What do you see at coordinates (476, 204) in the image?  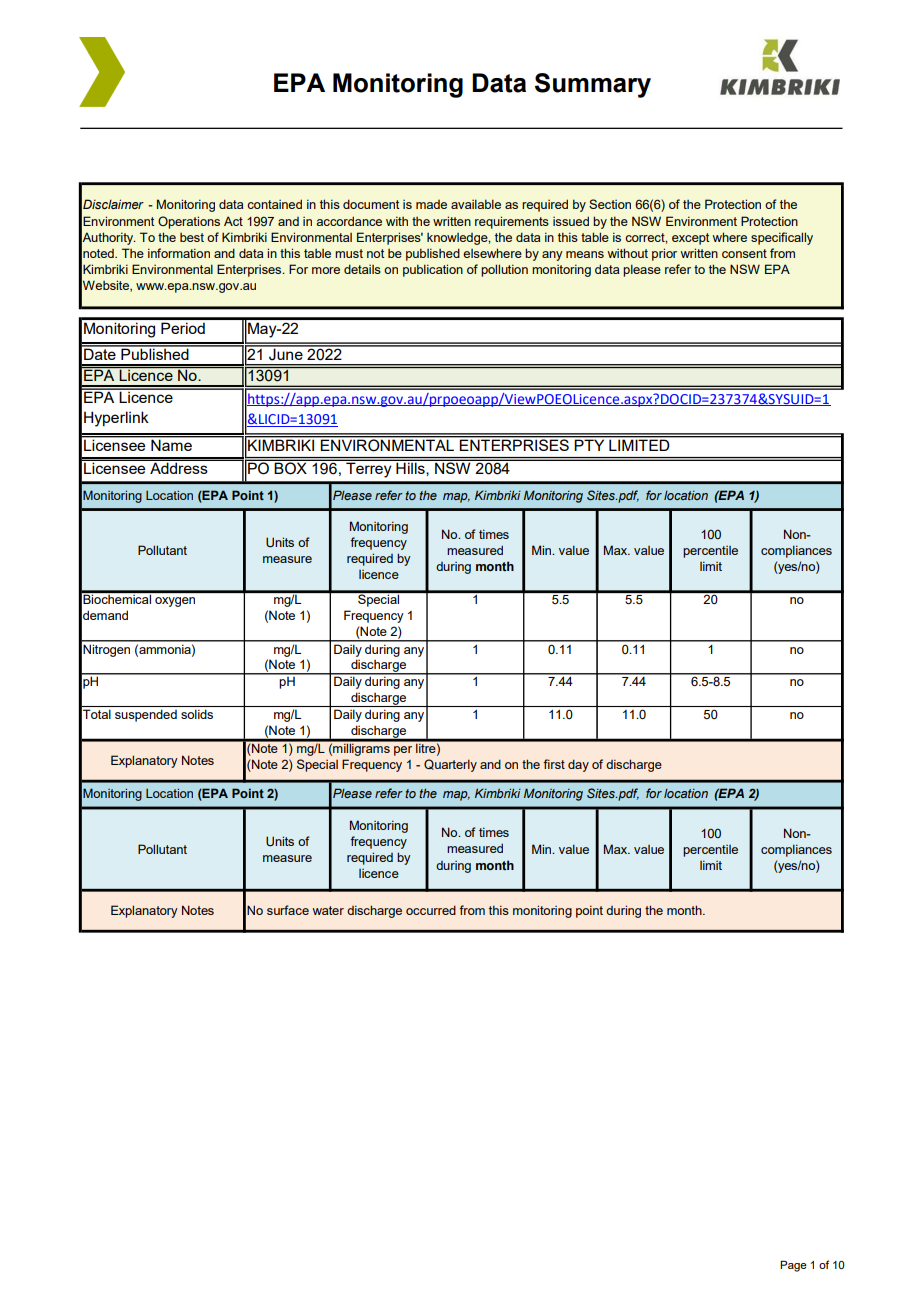 I see `available` at bounding box center [476, 204].
